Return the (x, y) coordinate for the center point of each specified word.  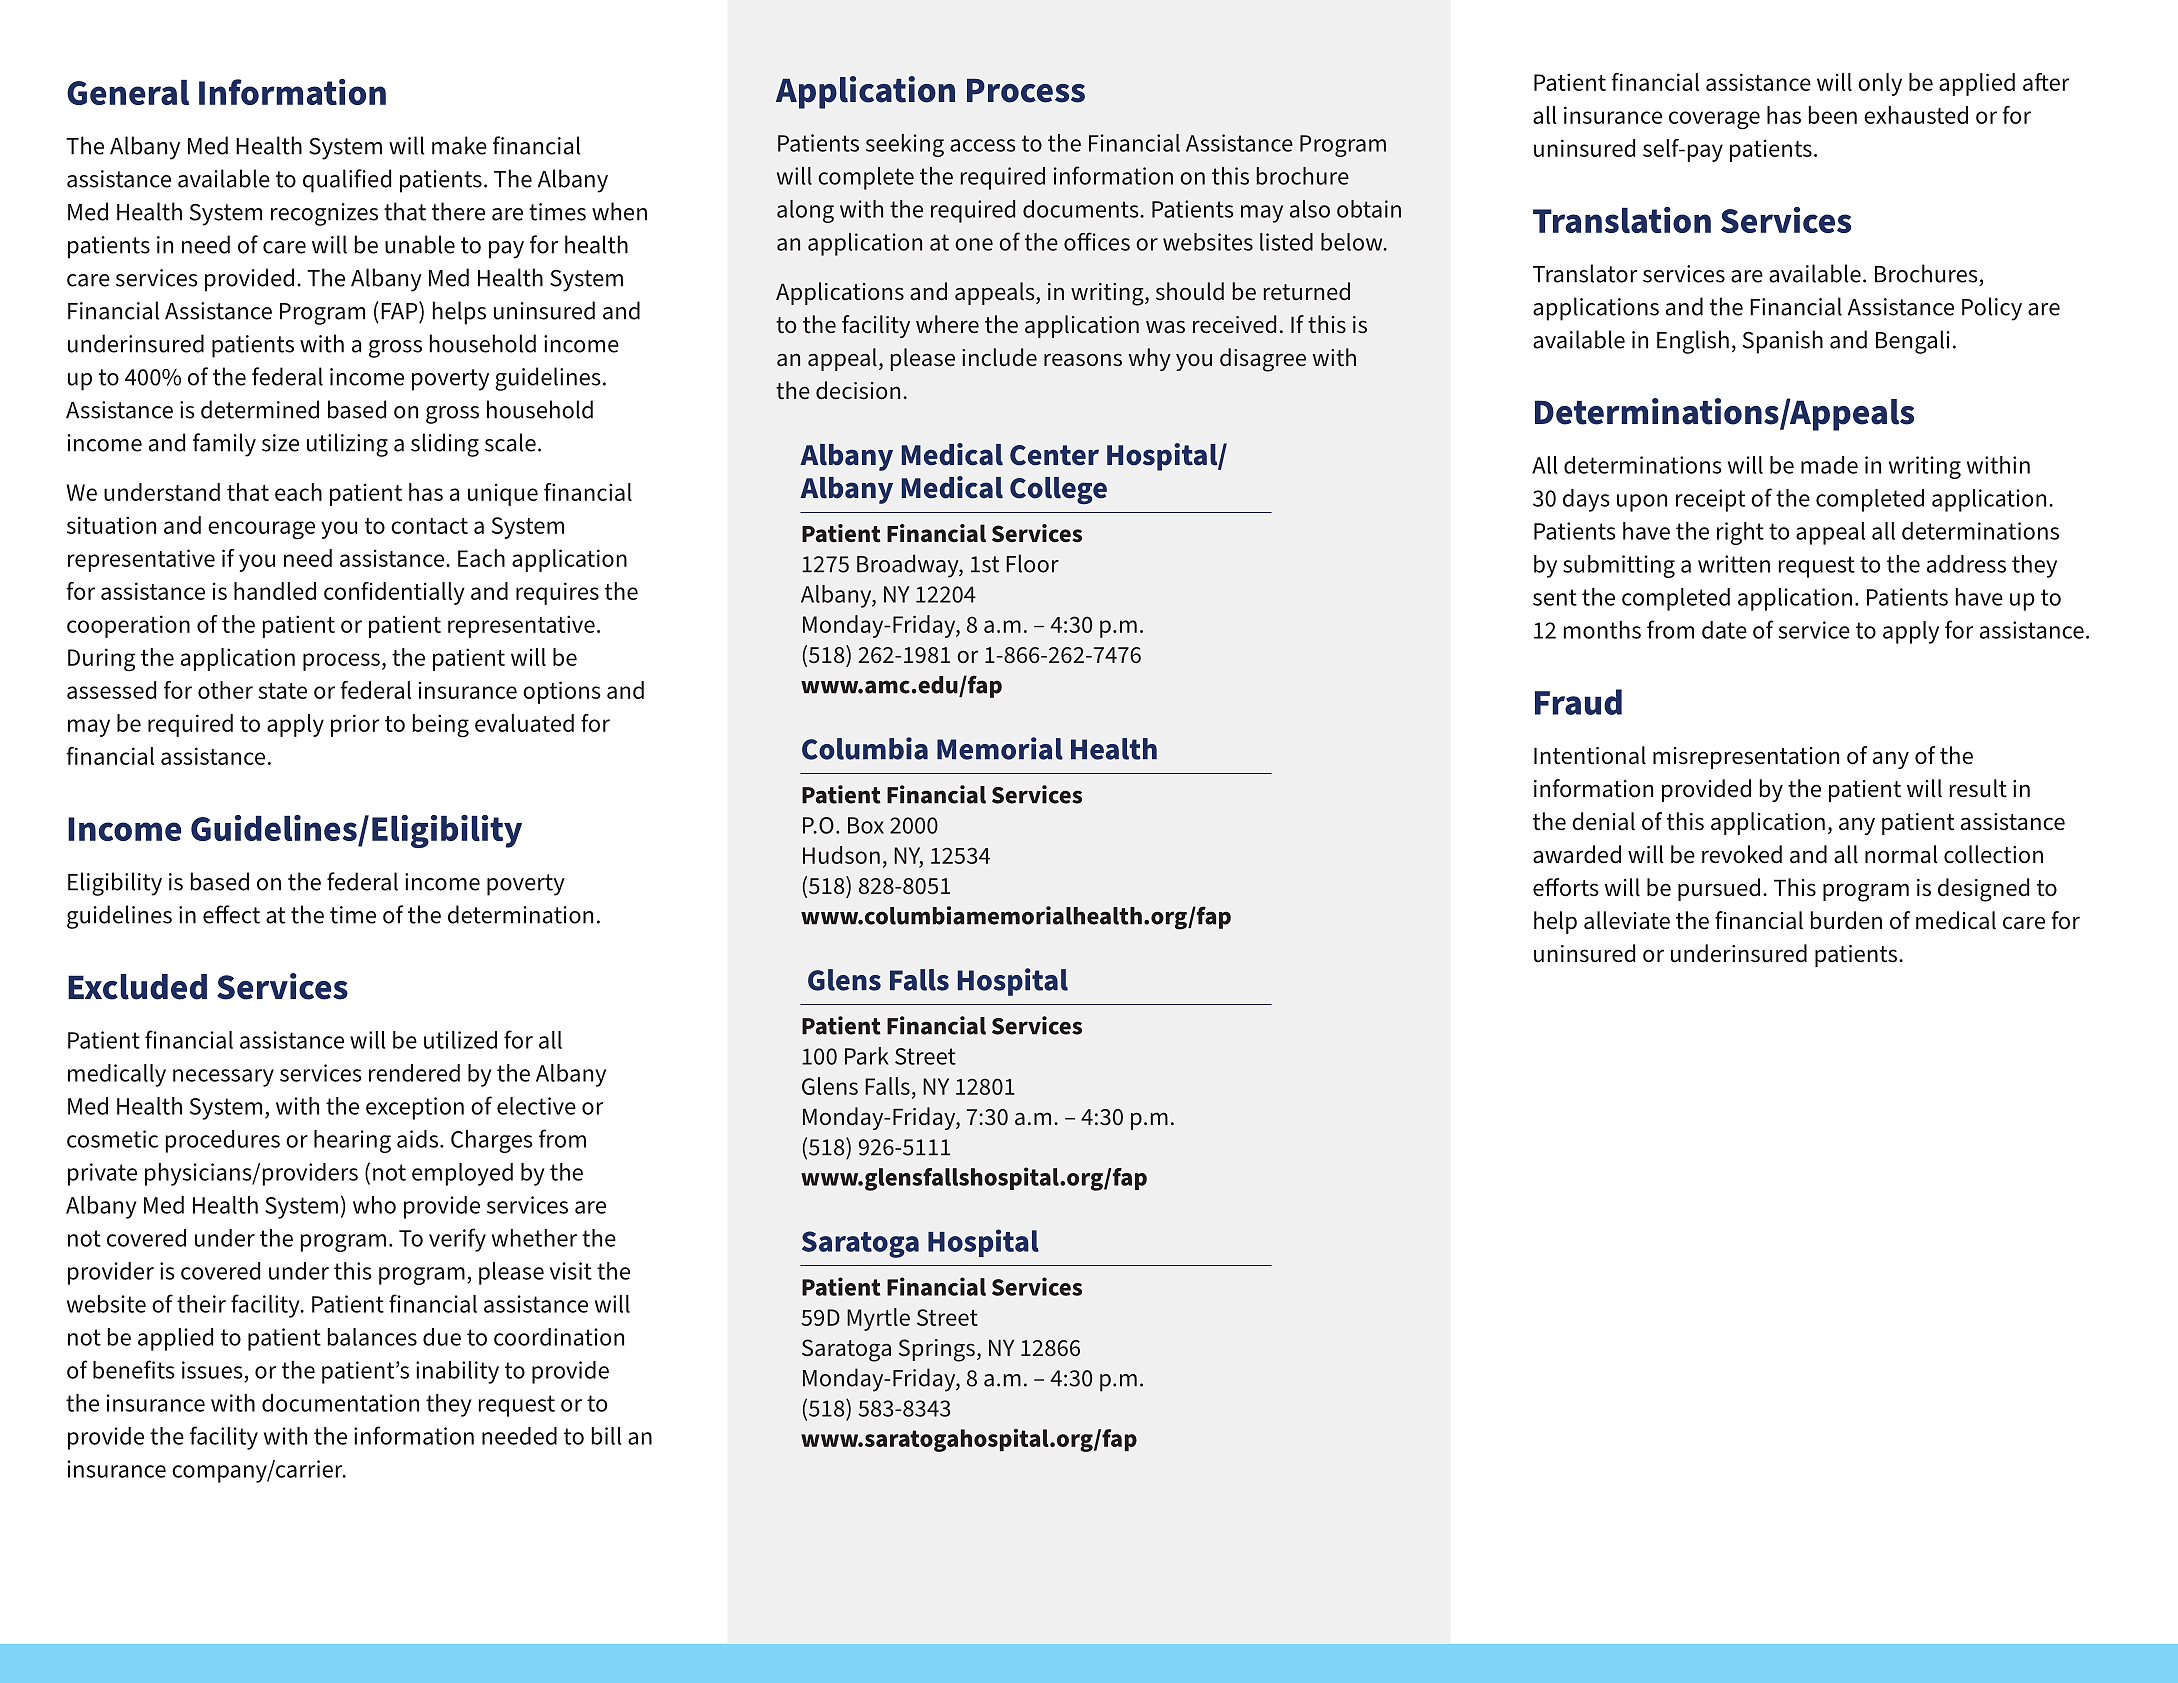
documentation (340, 1403)
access (983, 145)
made (1829, 465)
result (1978, 788)
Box (866, 825)
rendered (414, 1073)
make (459, 145)
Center (1054, 455)
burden (1846, 920)
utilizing (347, 445)
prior (355, 725)
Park (867, 1056)
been (1833, 115)
